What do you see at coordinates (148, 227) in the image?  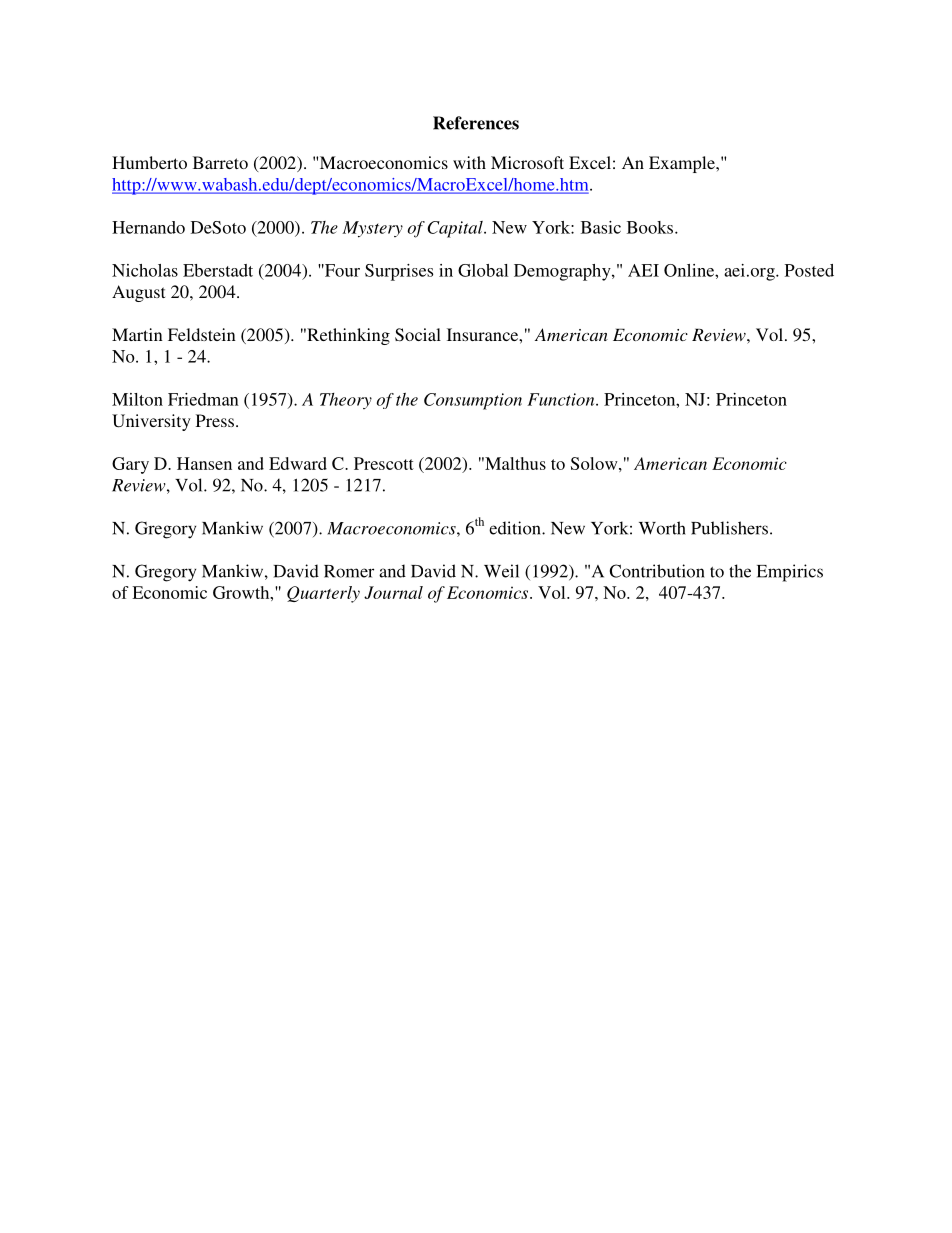 I see `Hernando` at bounding box center [148, 227].
